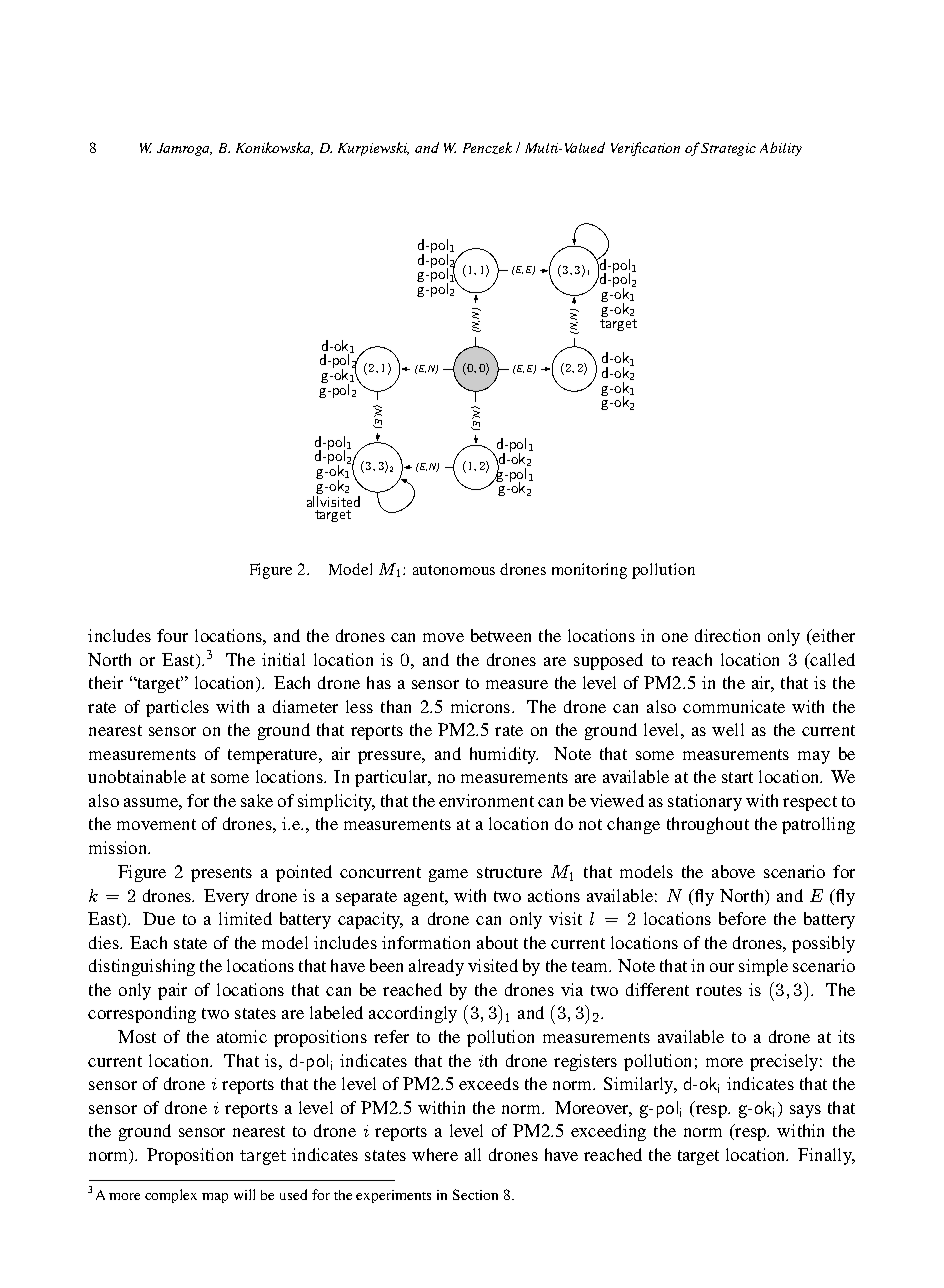 This screenshot has height=1288, width=944. Describe the element at coordinates (475, 1194) in the screenshot. I see `Section` at that location.
